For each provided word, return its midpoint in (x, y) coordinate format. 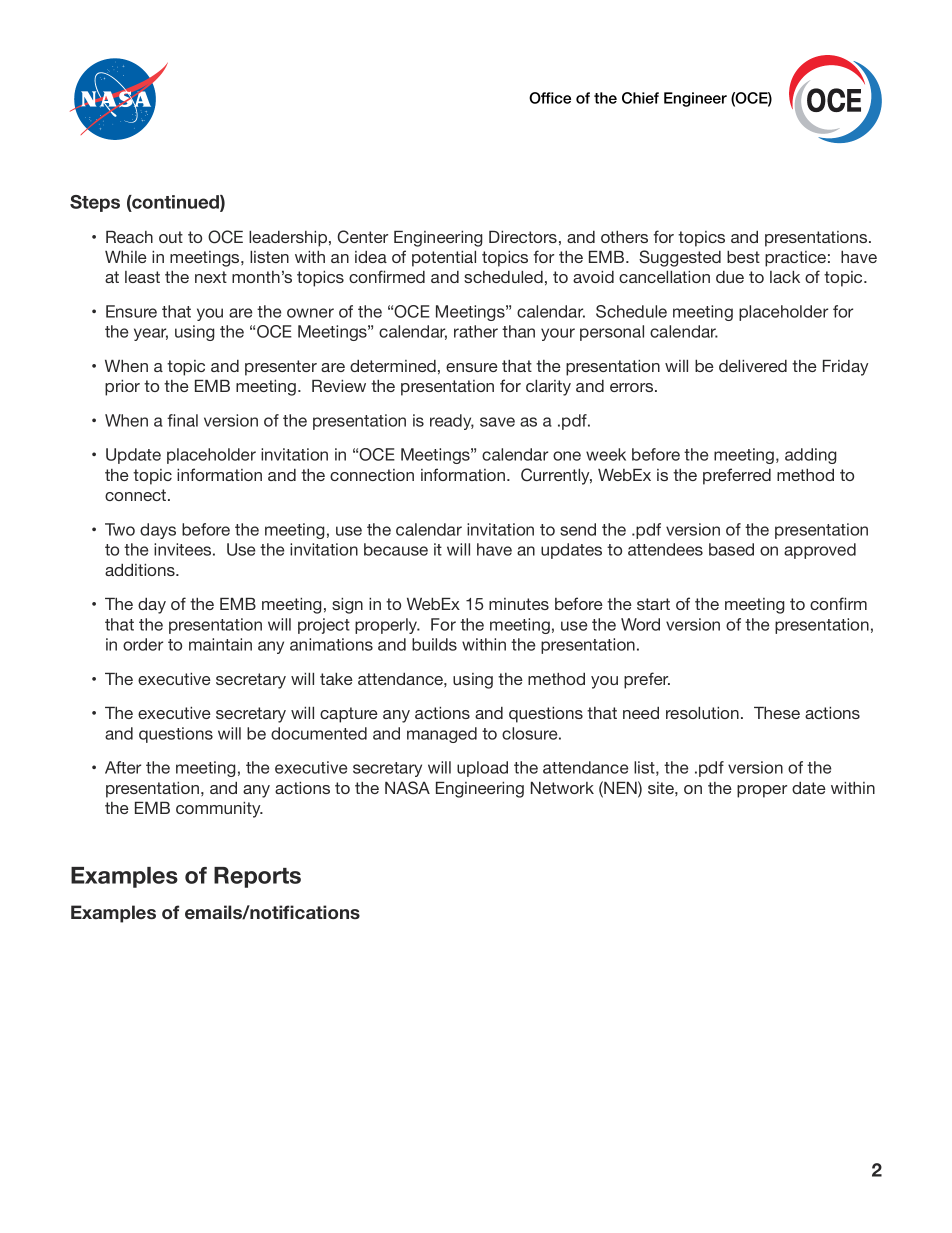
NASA (407, 788)
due (730, 277)
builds (434, 644)
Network (562, 788)
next (211, 277)
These (777, 713)
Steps (95, 203)
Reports (257, 877)
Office (550, 98)
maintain (220, 644)
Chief (640, 98)
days (158, 531)
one (567, 456)
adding (810, 456)
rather (476, 331)
